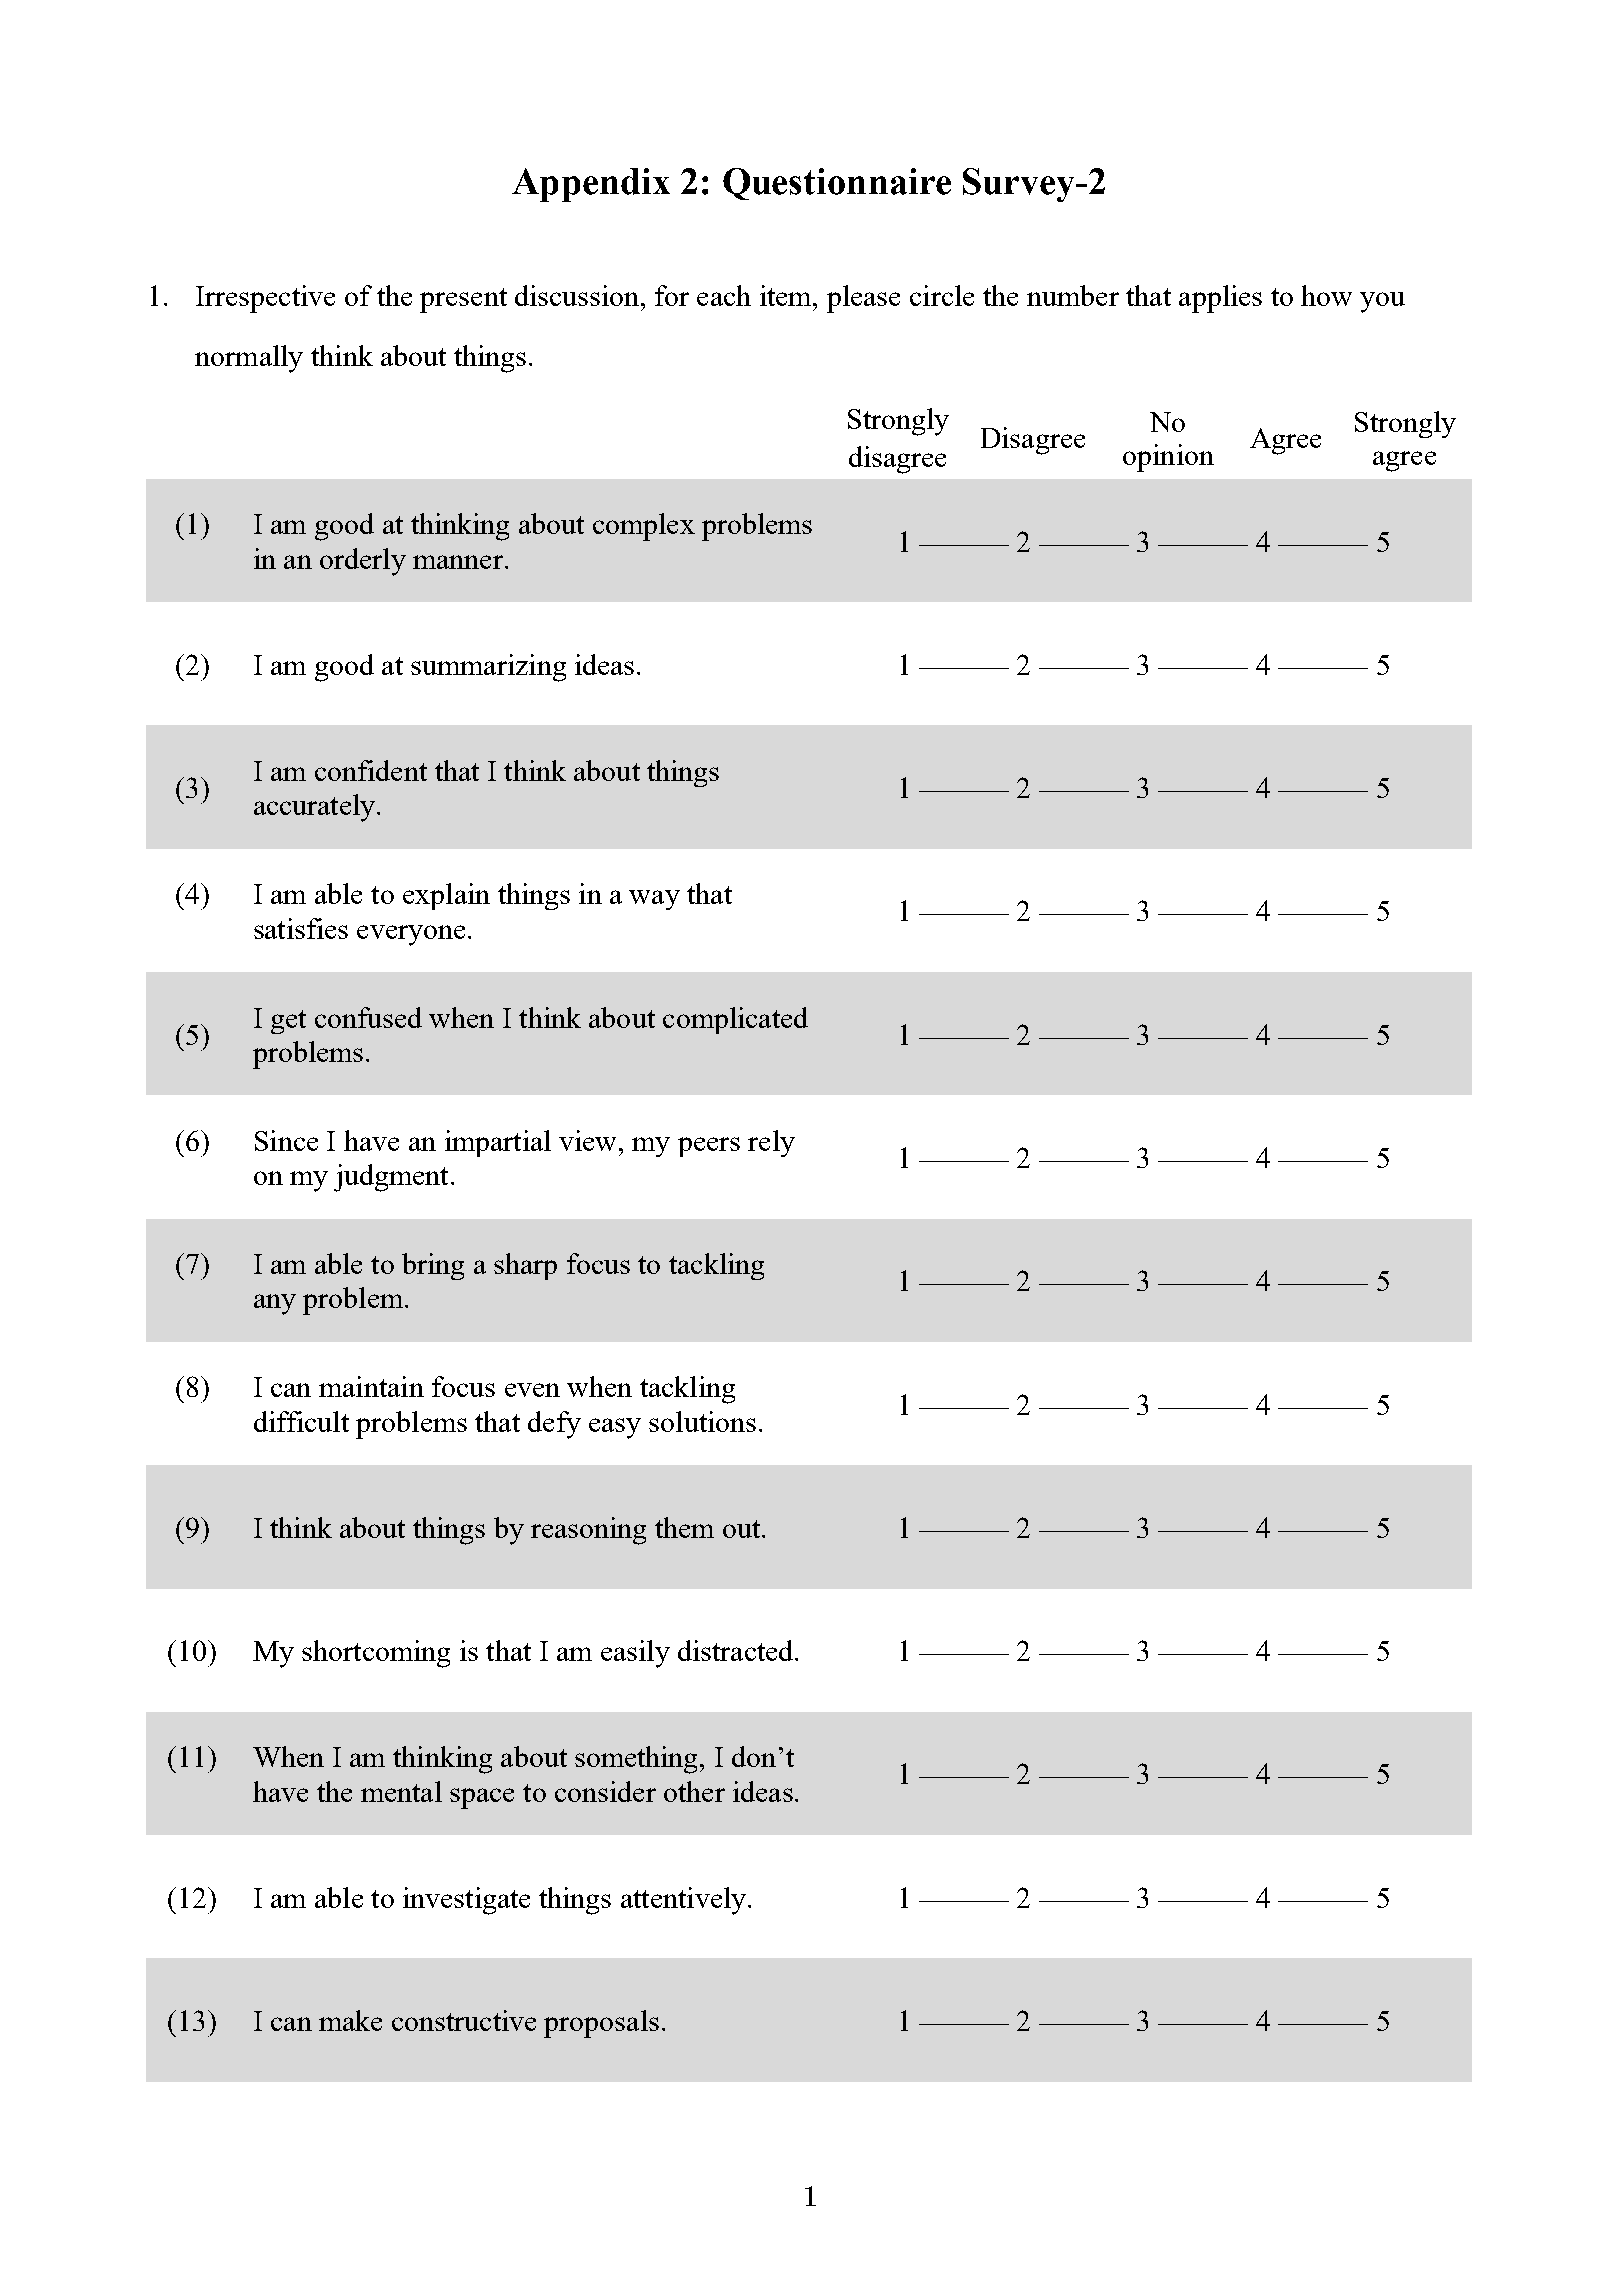  What do you see at coordinates (837, 184) in the screenshot?
I see `Questionnaire` at bounding box center [837, 184].
